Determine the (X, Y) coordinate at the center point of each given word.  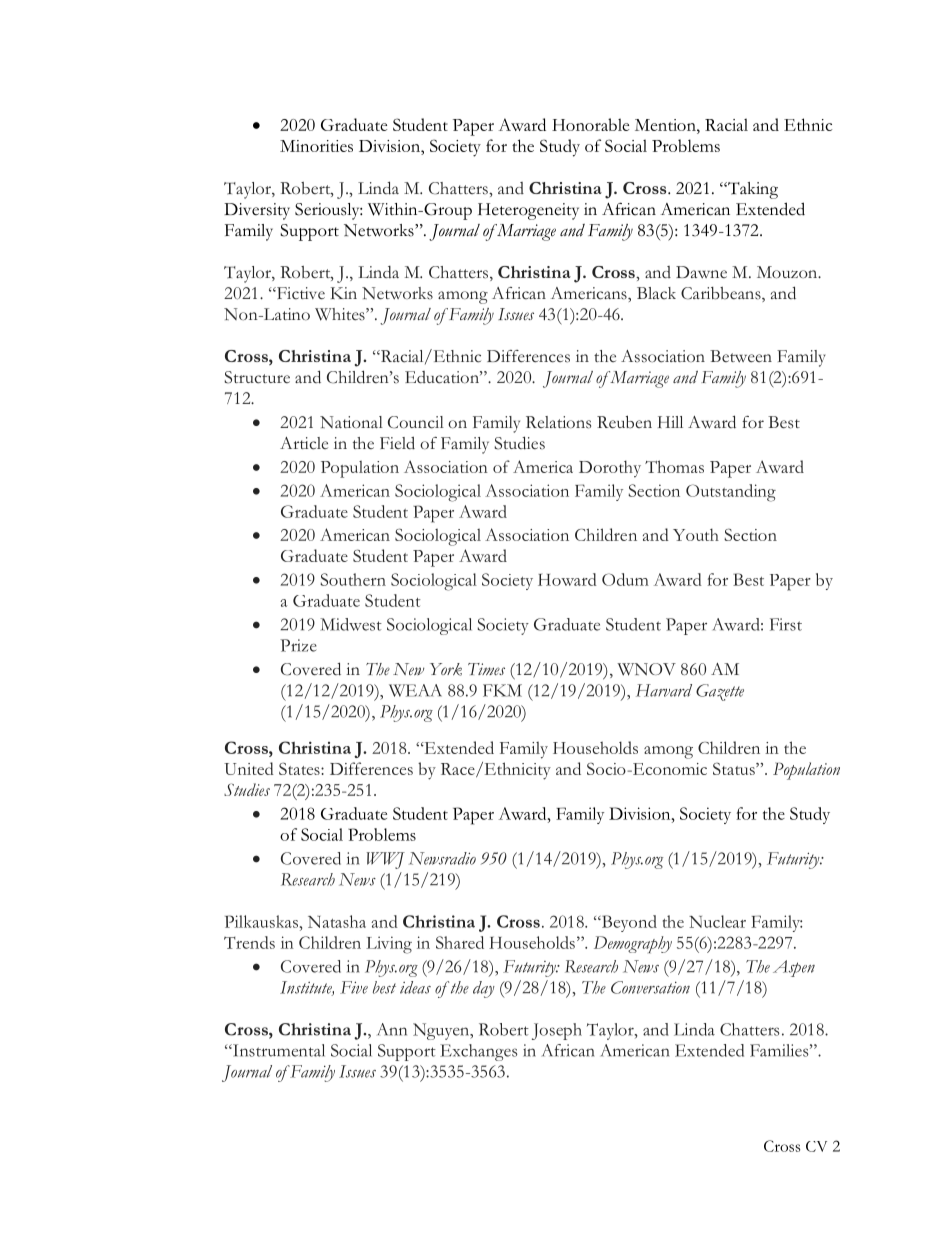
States (300, 768)
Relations (558, 422)
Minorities (316, 146)
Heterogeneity (528, 211)
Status (735, 768)
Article (304, 443)
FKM (502, 690)
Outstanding (731, 493)
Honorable (590, 124)
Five (354, 987)
